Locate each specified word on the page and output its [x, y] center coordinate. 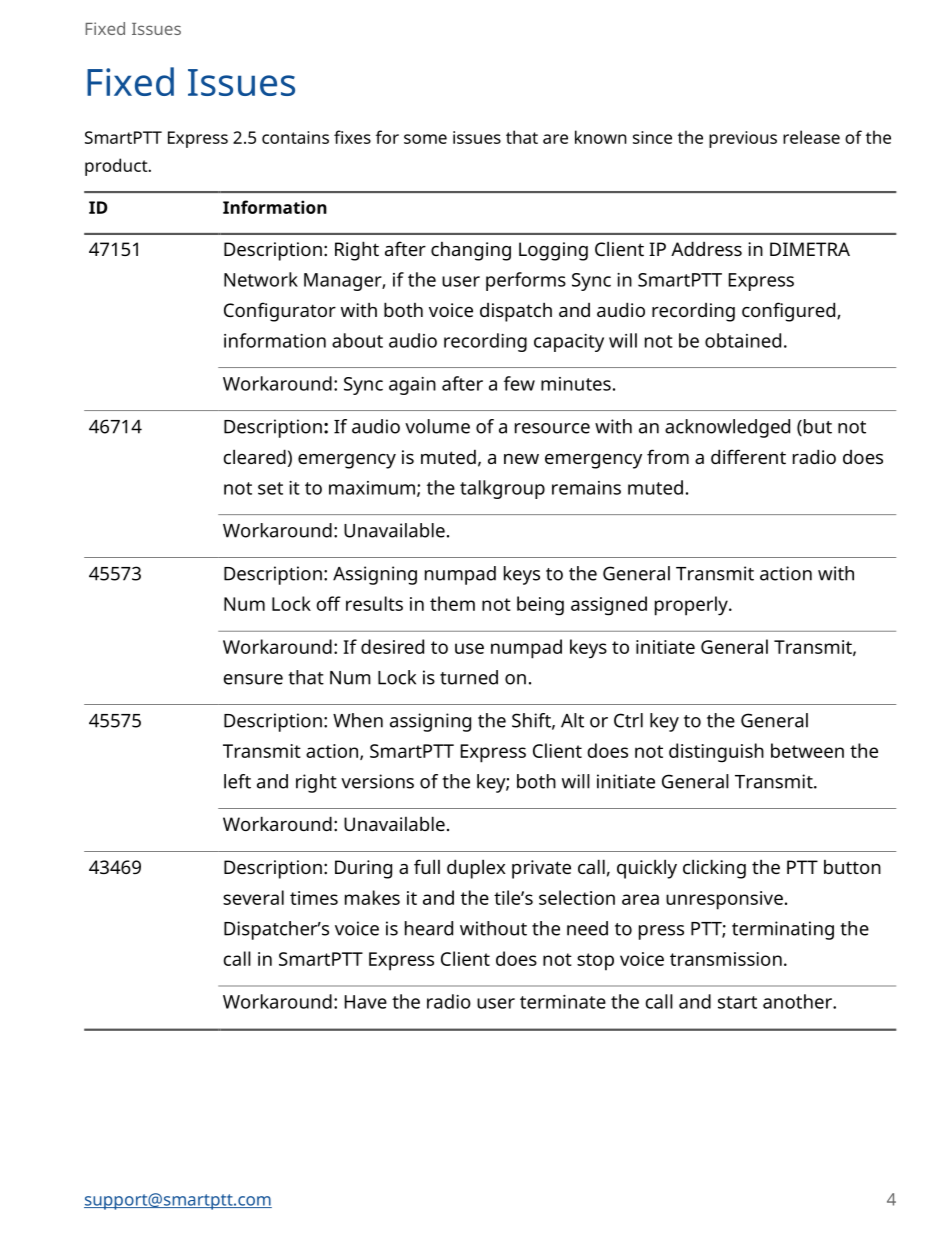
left [237, 781]
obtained [743, 340]
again [412, 386]
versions [377, 781]
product [117, 167]
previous [743, 139]
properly [692, 606]
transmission [726, 959]
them [452, 603]
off [328, 603]
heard [429, 928]
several [253, 897]
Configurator [280, 312]
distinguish [716, 753]
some [425, 139]
